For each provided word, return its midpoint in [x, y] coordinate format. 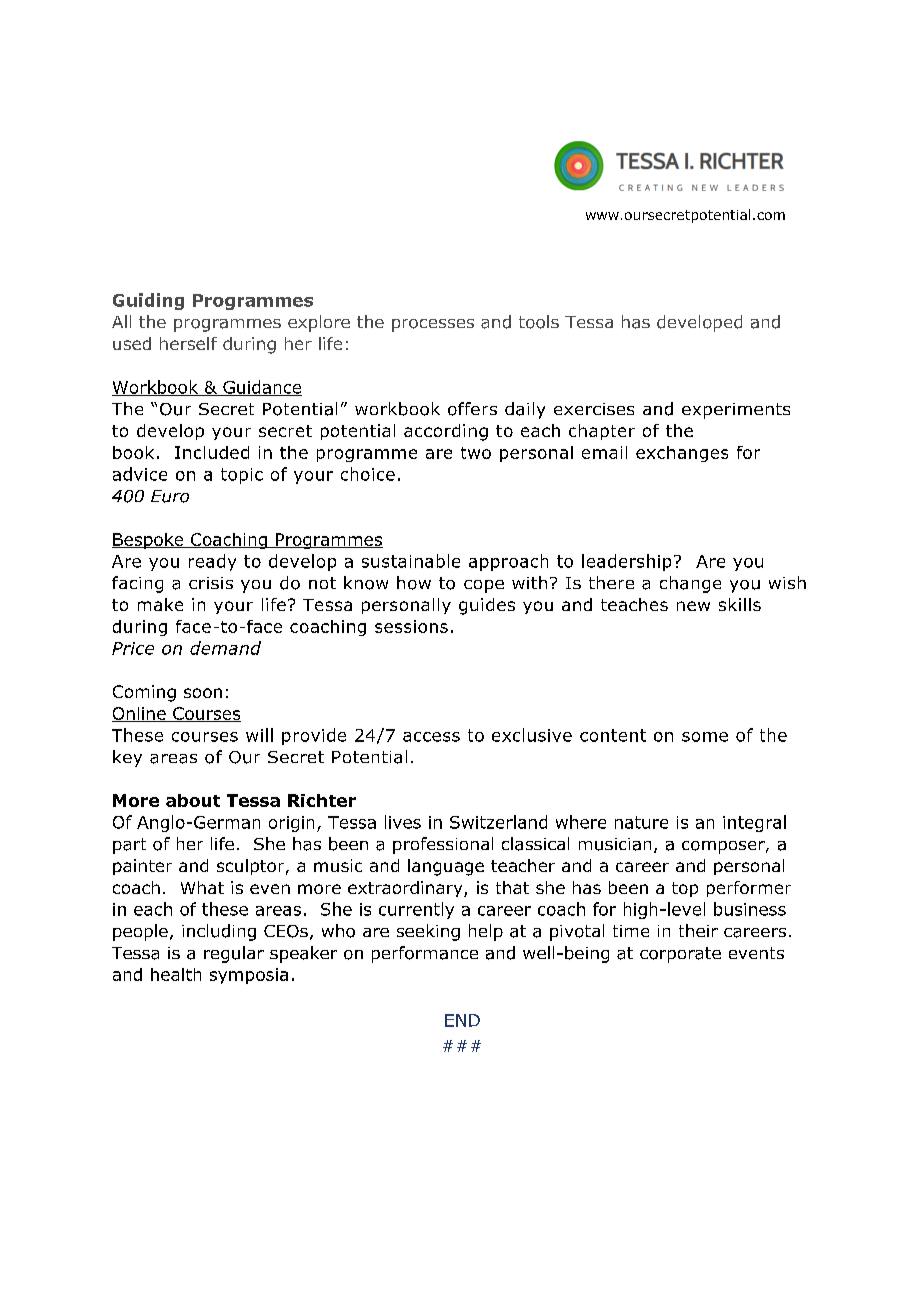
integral [754, 823]
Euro [170, 496]
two [476, 453]
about [193, 800]
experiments [736, 411]
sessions [411, 626]
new [693, 606]
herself [188, 343]
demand [225, 648]
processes [433, 325]
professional [443, 845]
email [604, 452]
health [176, 974]
